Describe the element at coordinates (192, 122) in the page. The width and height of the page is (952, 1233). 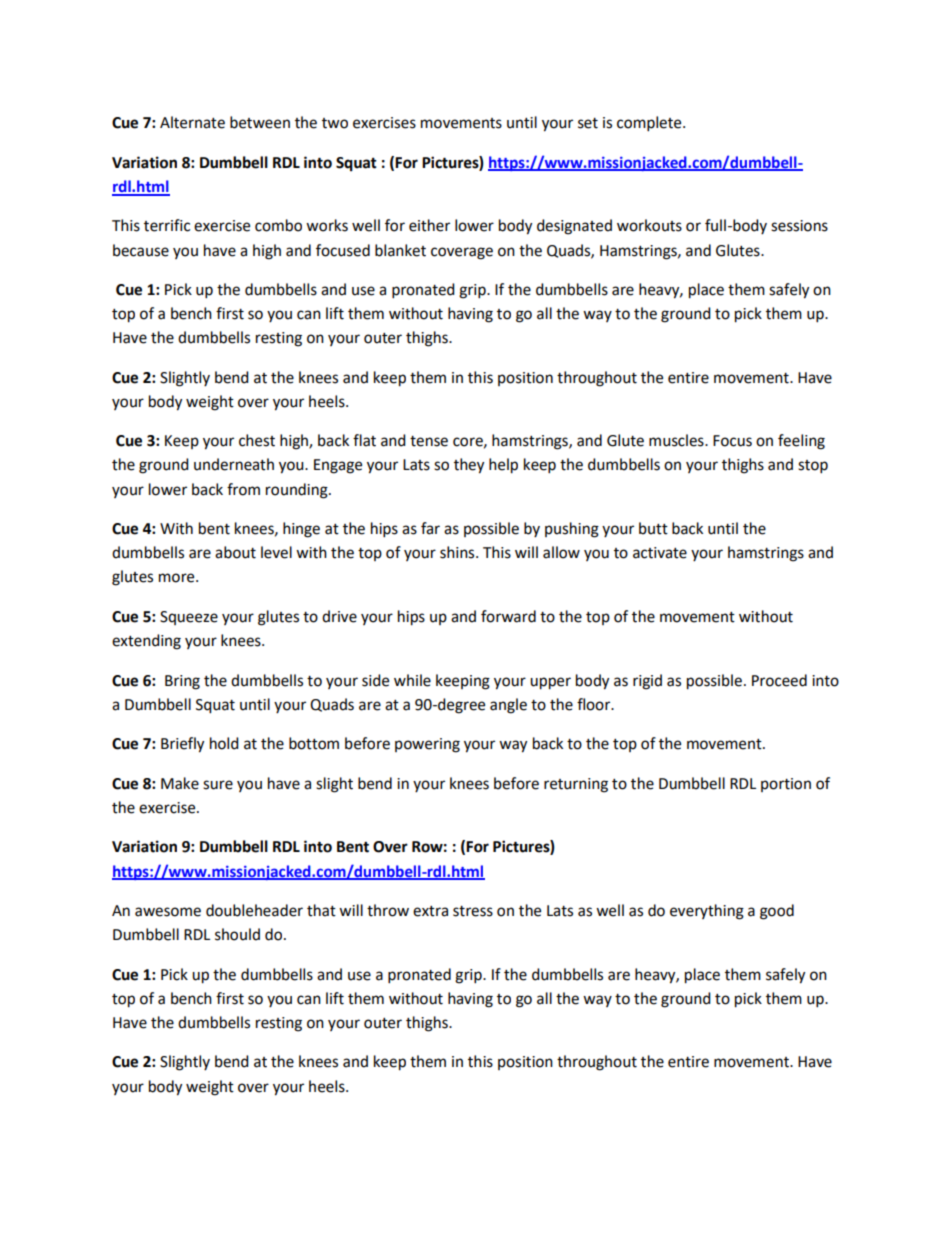
I see `Alternate` at that location.
